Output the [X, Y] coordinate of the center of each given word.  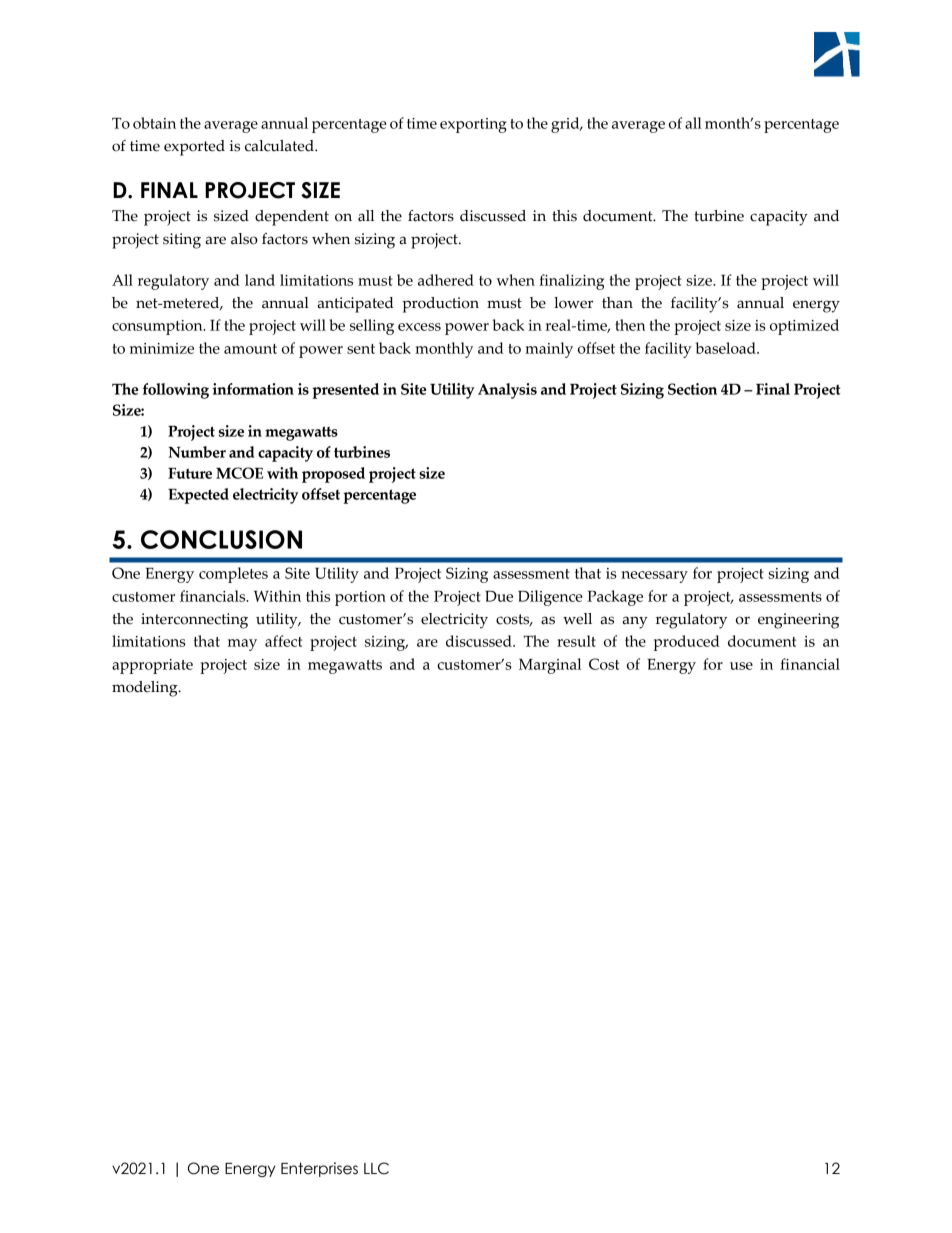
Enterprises [319, 1169]
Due [499, 596]
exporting [473, 125]
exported [194, 148]
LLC [376, 1168]
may [242, 645]
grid [566, 125]
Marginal [550, 666]
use [741, 666]
